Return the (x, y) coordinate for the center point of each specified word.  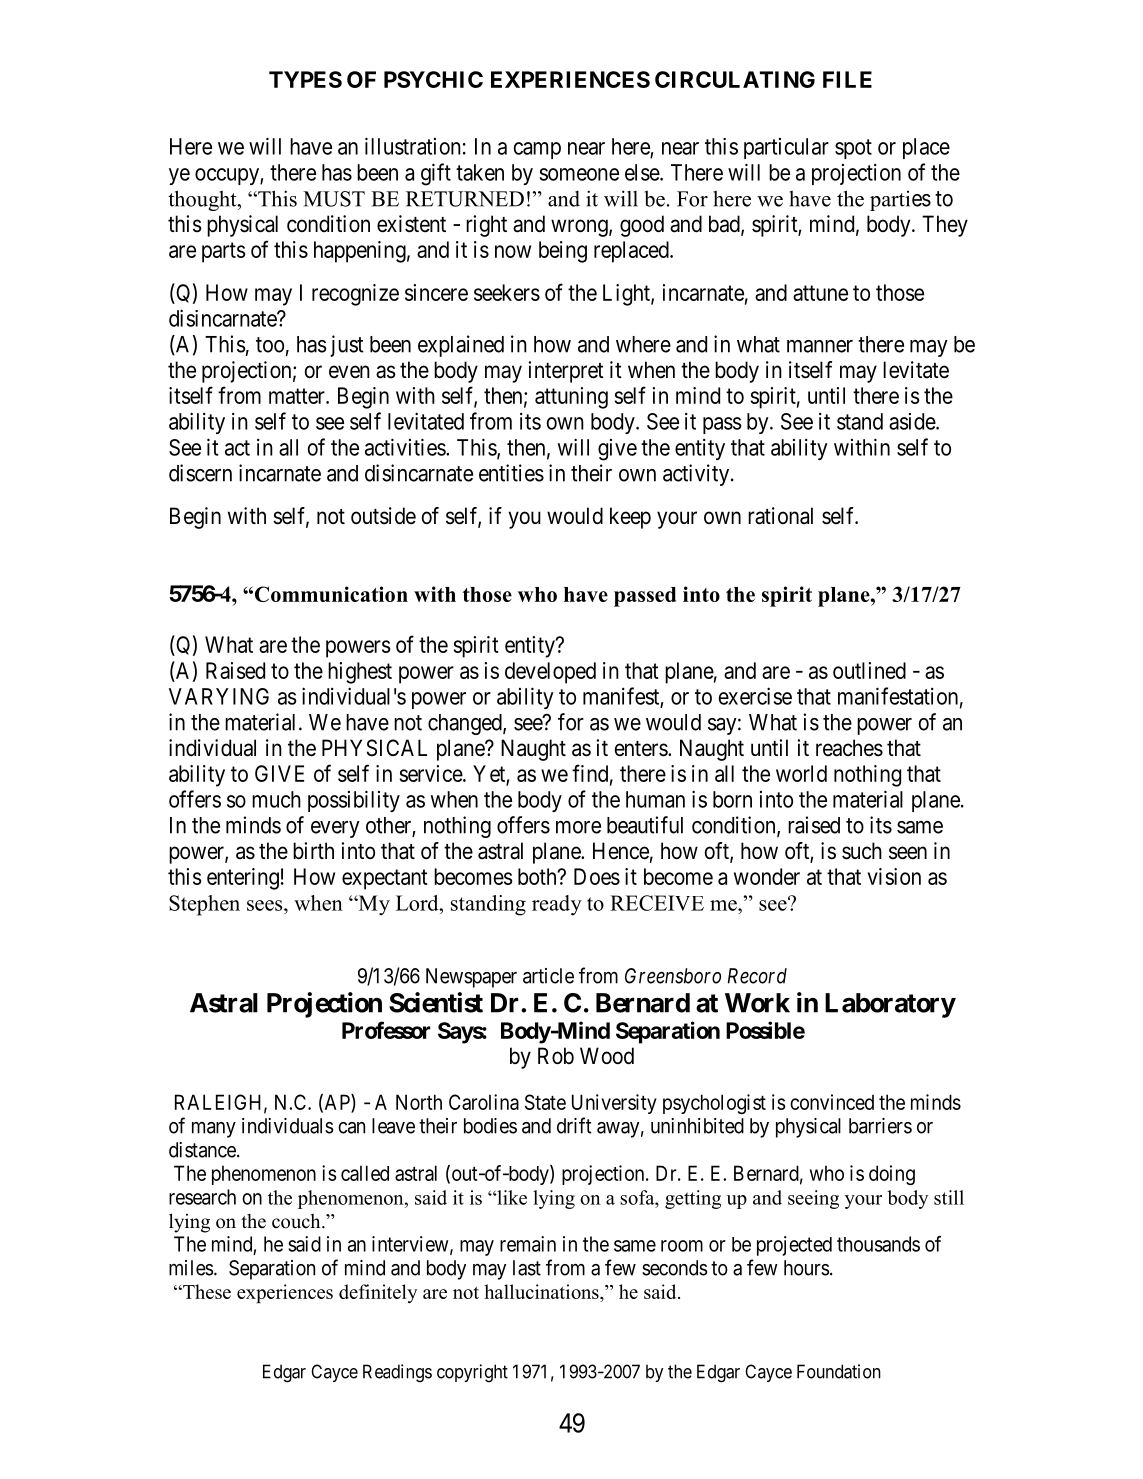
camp (537, 150)
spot (853, 149)
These (206, 1291)
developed (550, 673)
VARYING (219, 696)
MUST (334, 199)
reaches (849, 748)
